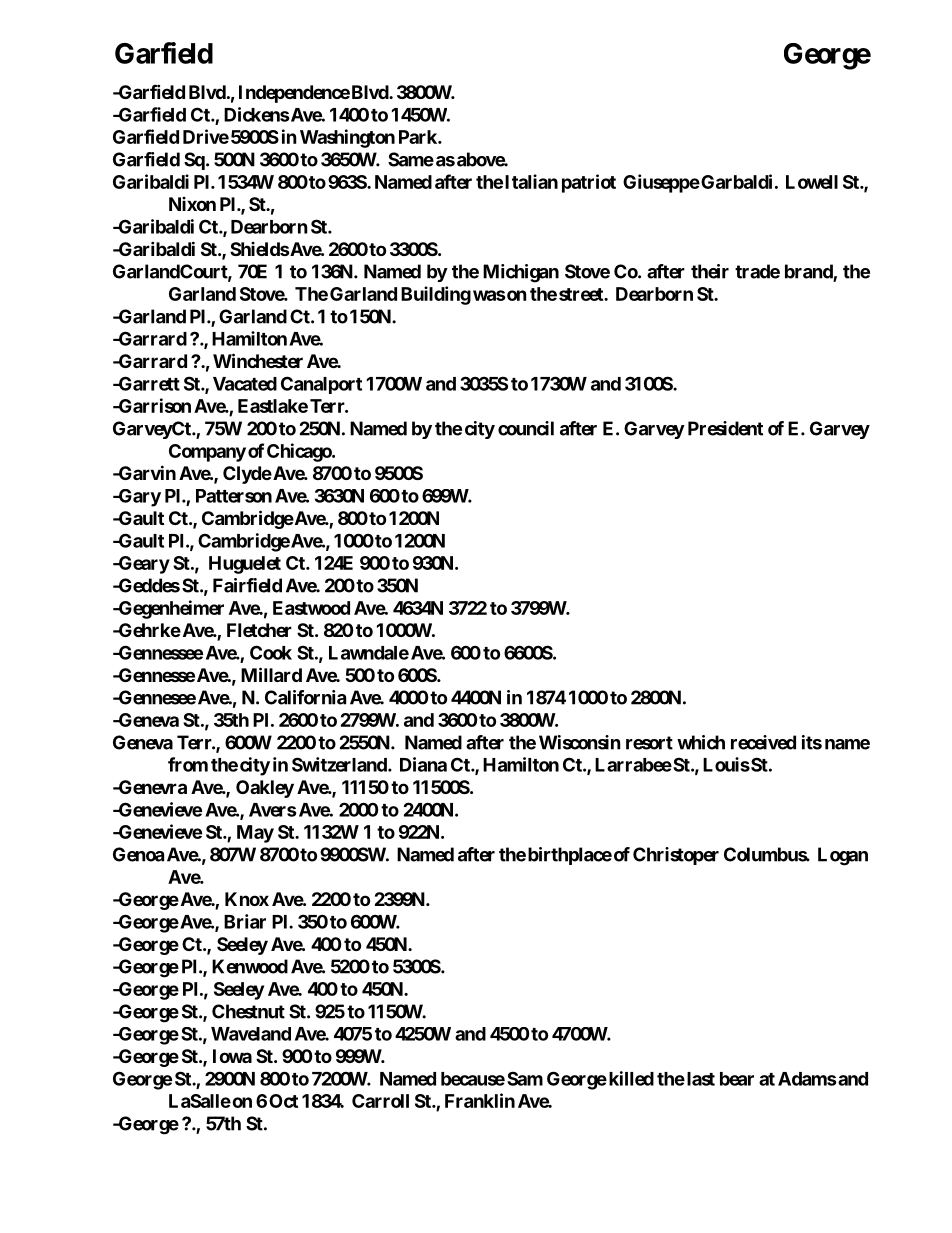  Describe the element at coordinates (480, 1100) in the document. I see `Franklin` at that location.
